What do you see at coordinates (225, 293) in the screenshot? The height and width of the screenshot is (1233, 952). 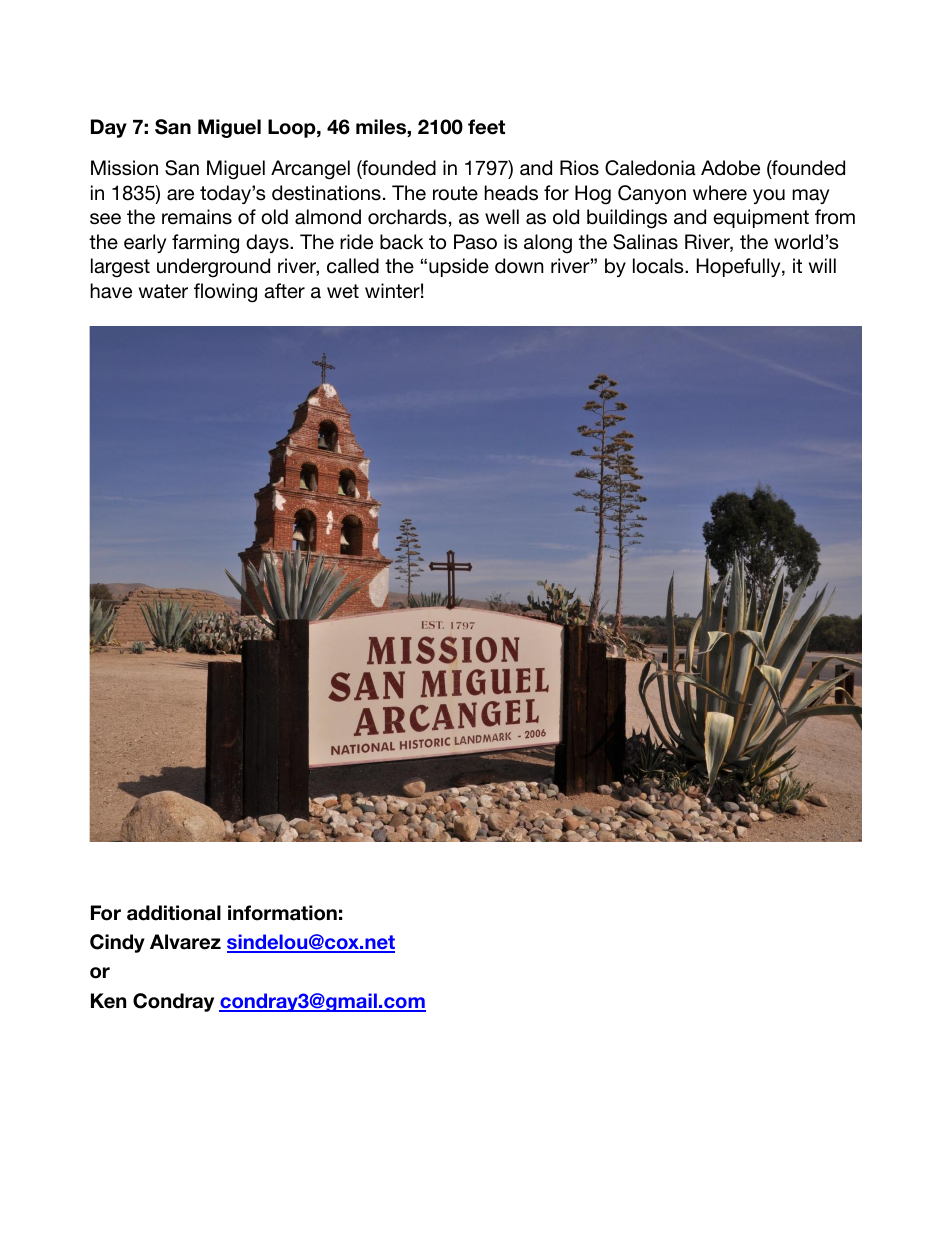 I see `flowing` at bounding box center [225, 293].
